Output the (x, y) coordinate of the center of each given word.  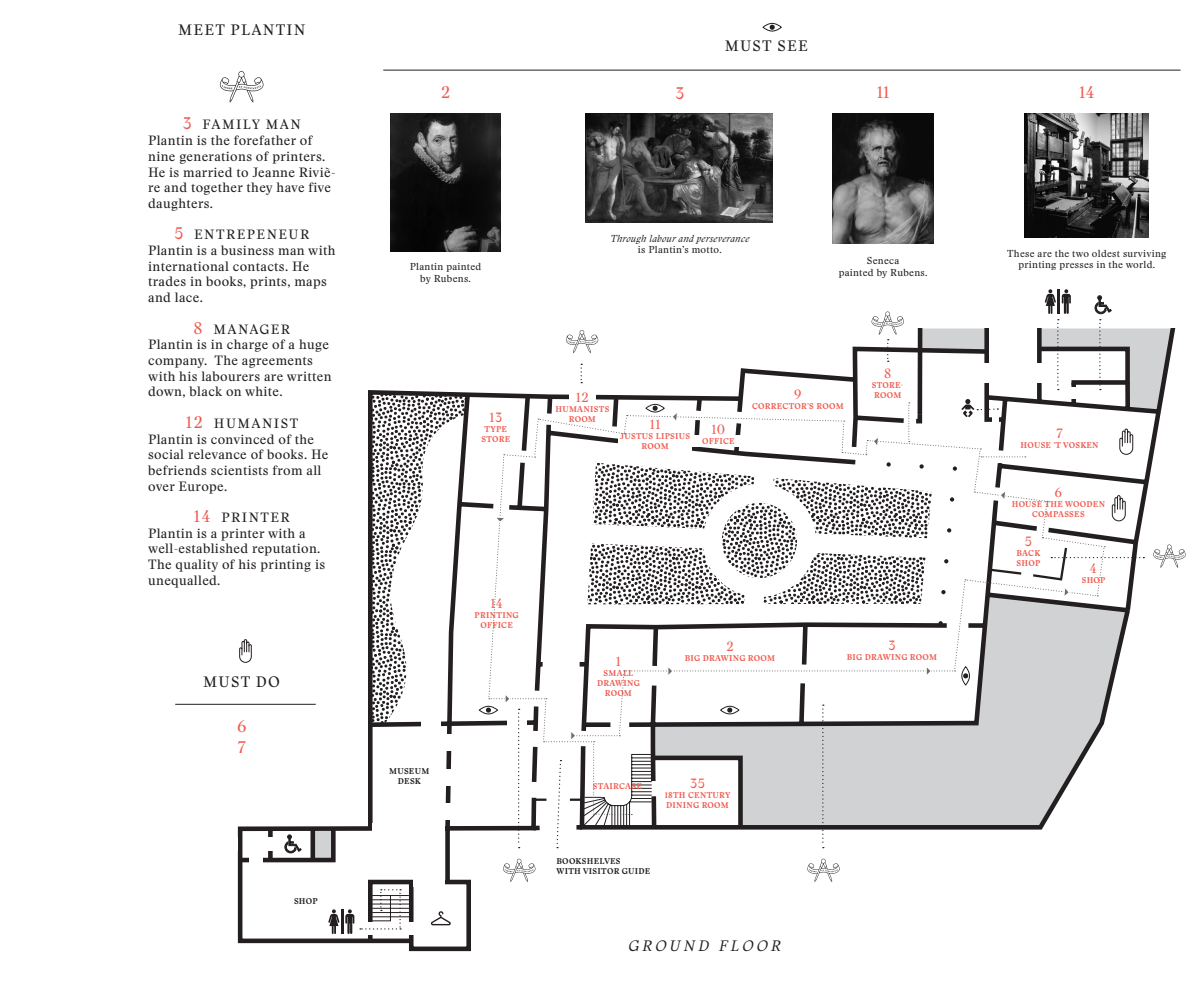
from (287, 470)
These (1020, 253)
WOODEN (1085, 504)
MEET (201, 29)
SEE (792, 45)
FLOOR (750, 945)
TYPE (495, 429)
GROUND (669, 945)
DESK (409, 781)
